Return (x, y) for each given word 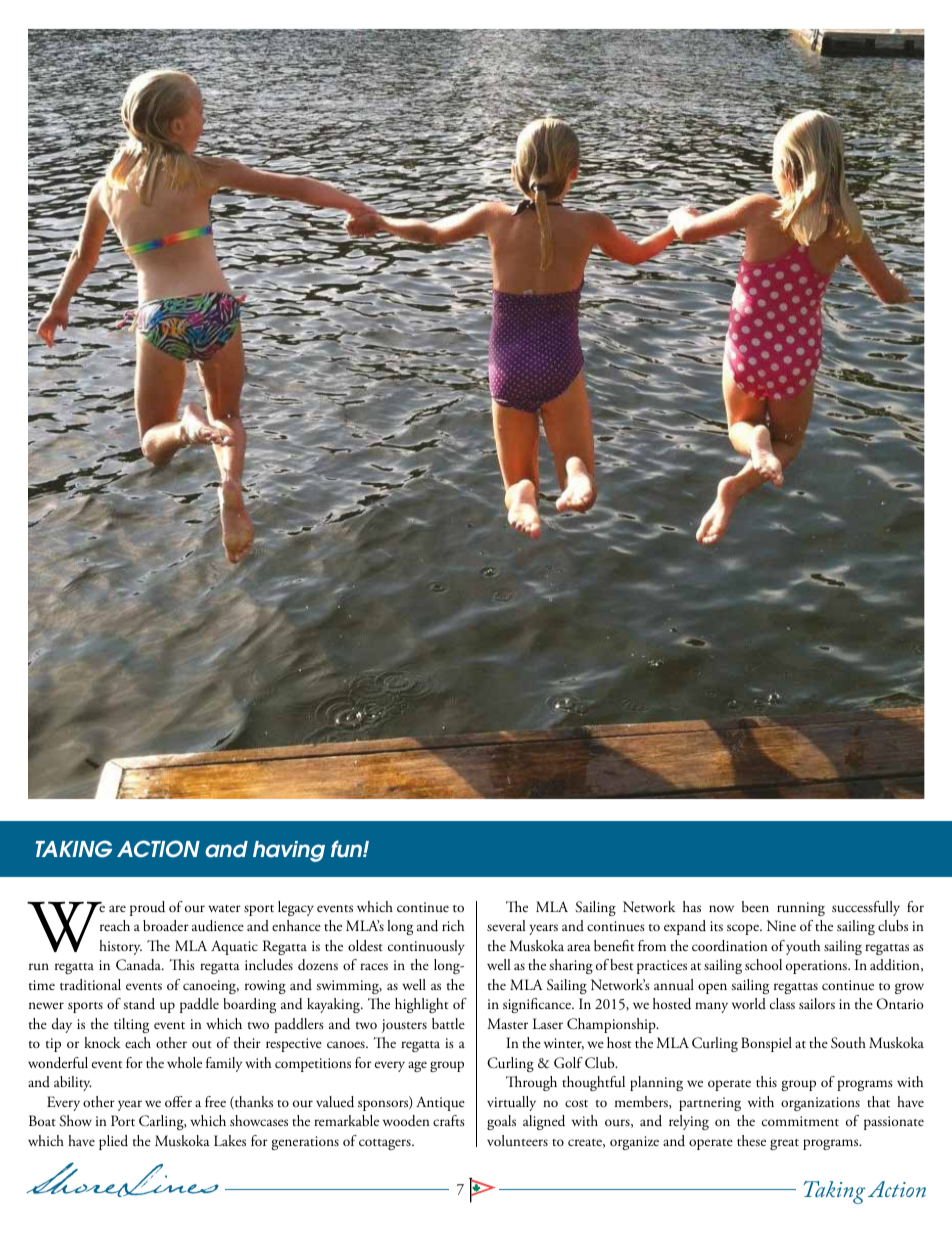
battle (448, 1023)
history (120, 947)
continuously (426, 947)
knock (102, 1042)
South (848, 1043)
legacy (296, 908)
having (289, 851)
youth (803, 947)
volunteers (517, 1140)
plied (113, 1142)
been (755, 906)
